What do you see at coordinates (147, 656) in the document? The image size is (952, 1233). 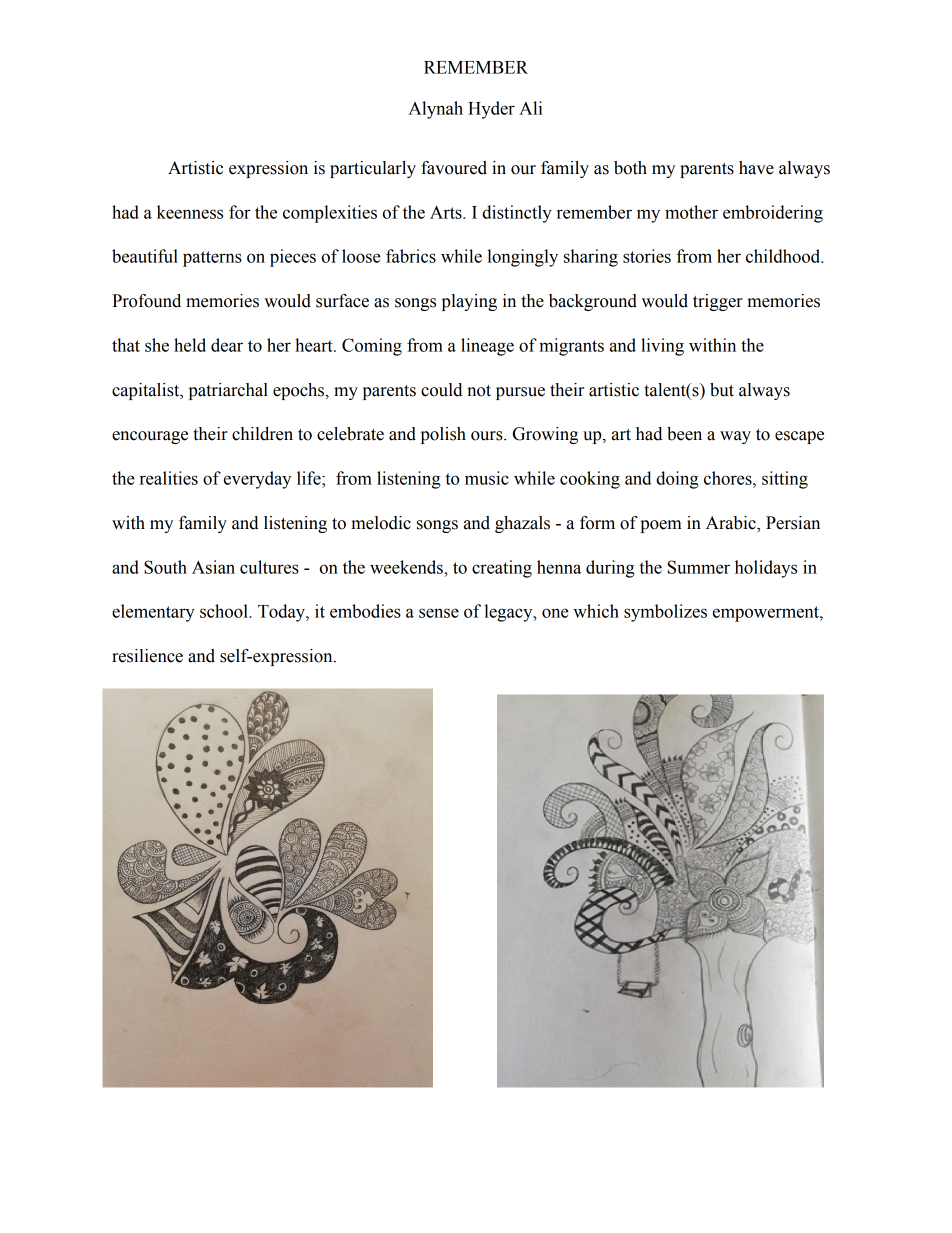 I see `resilience` at bounding box center [147, 656].
